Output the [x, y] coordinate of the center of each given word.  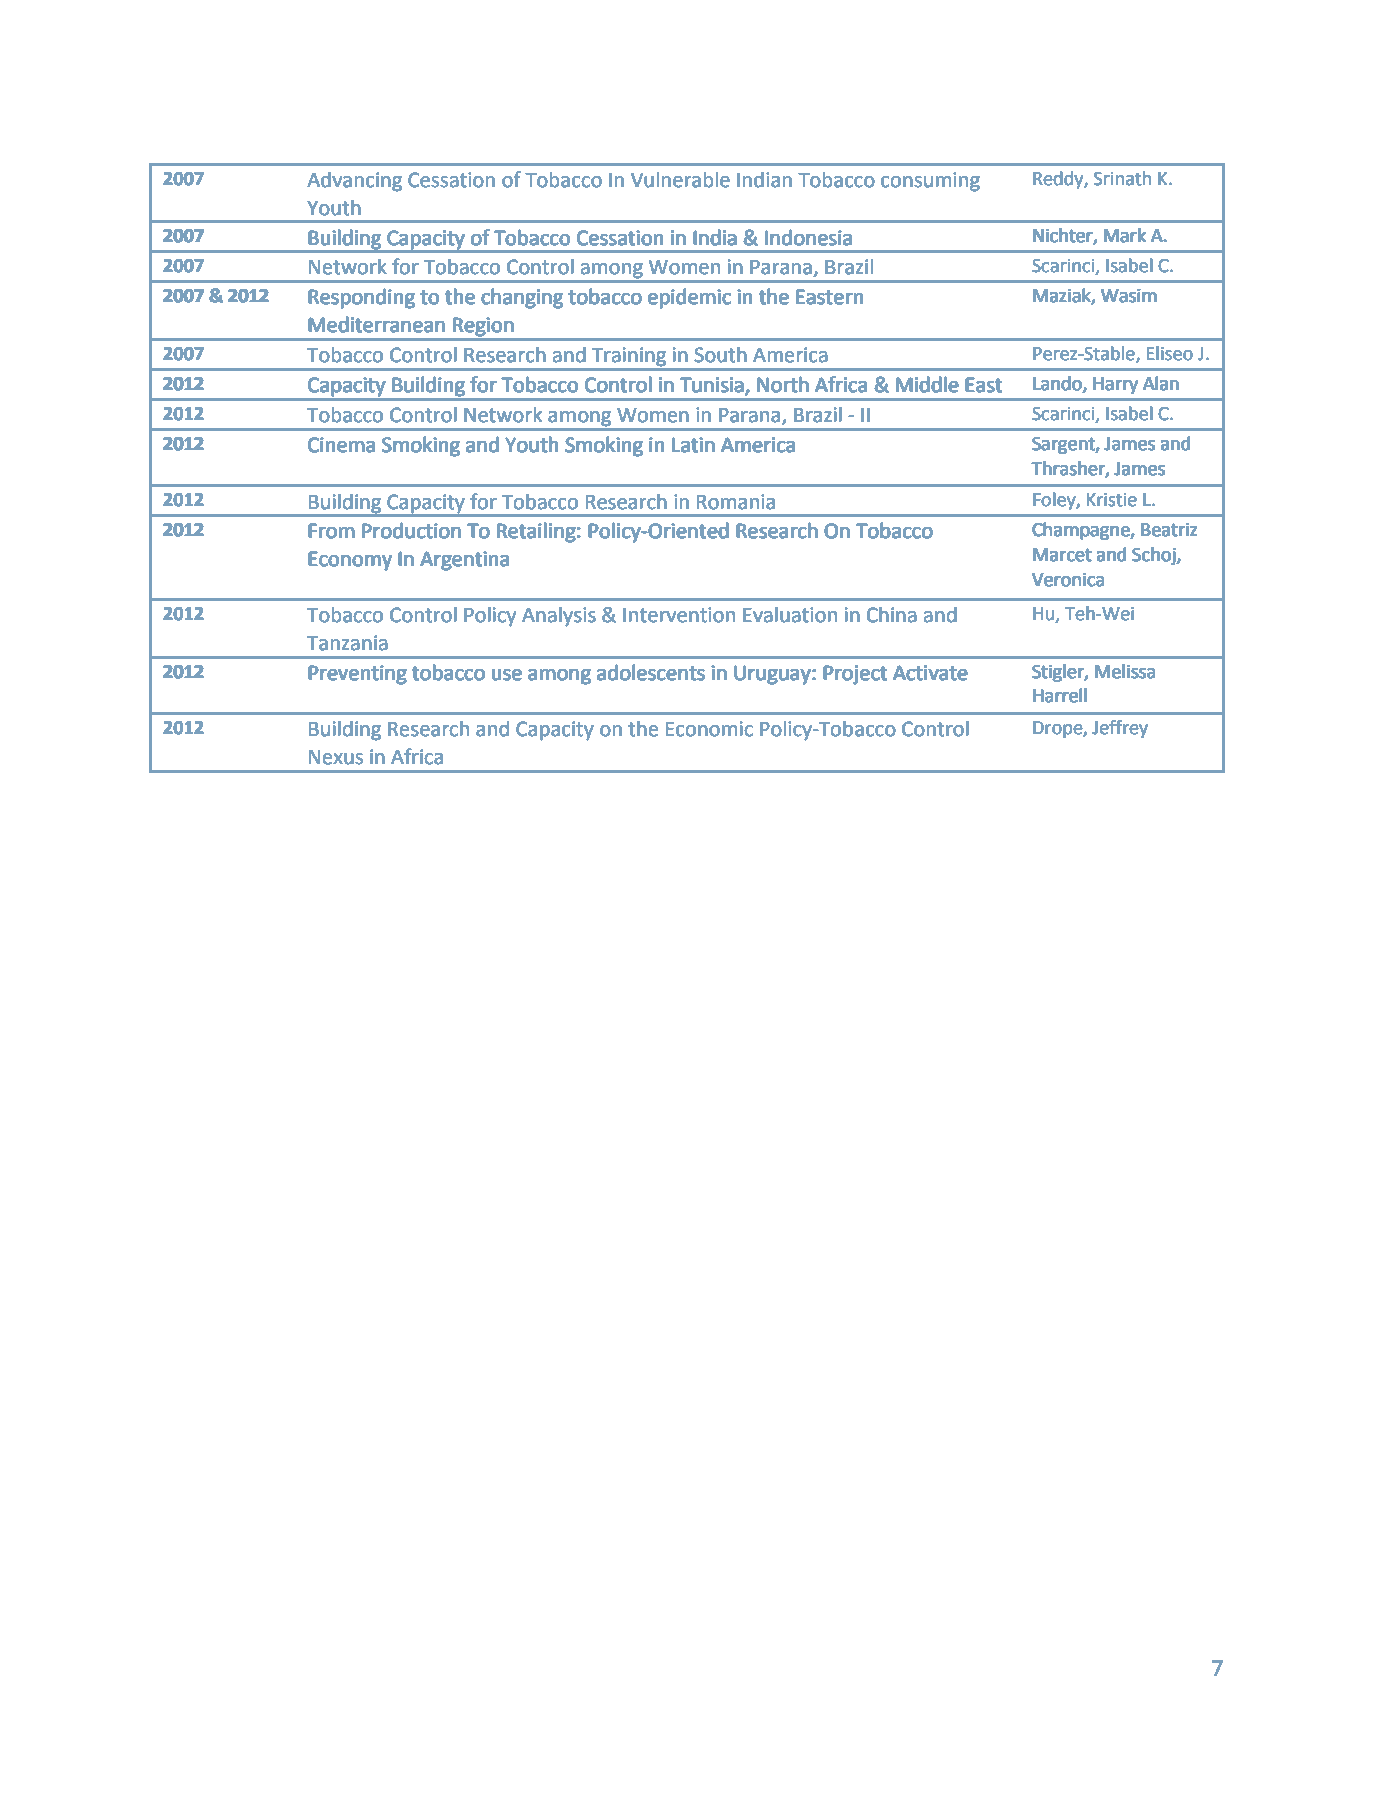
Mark [1125, 235]
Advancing [354, 182]
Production [411, 531]
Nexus [336, 757]
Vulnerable [680, 180]
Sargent [1064, 445]
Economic [709, 729]
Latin [693, 445]
